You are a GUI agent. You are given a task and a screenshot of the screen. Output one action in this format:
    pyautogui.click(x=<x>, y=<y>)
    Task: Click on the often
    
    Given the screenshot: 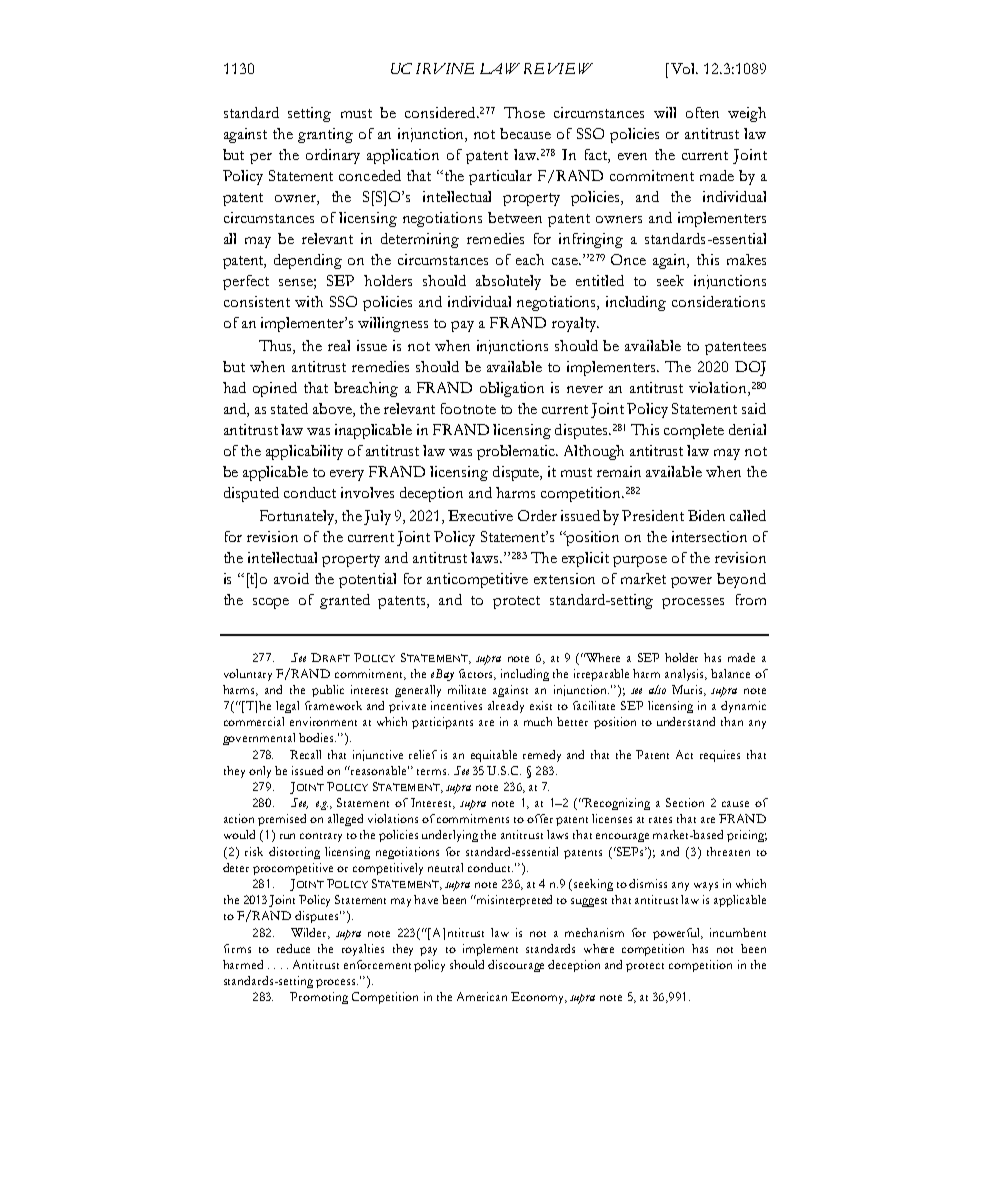 What is the action you would take?
    pyautogui.click(x=702, y=112)
